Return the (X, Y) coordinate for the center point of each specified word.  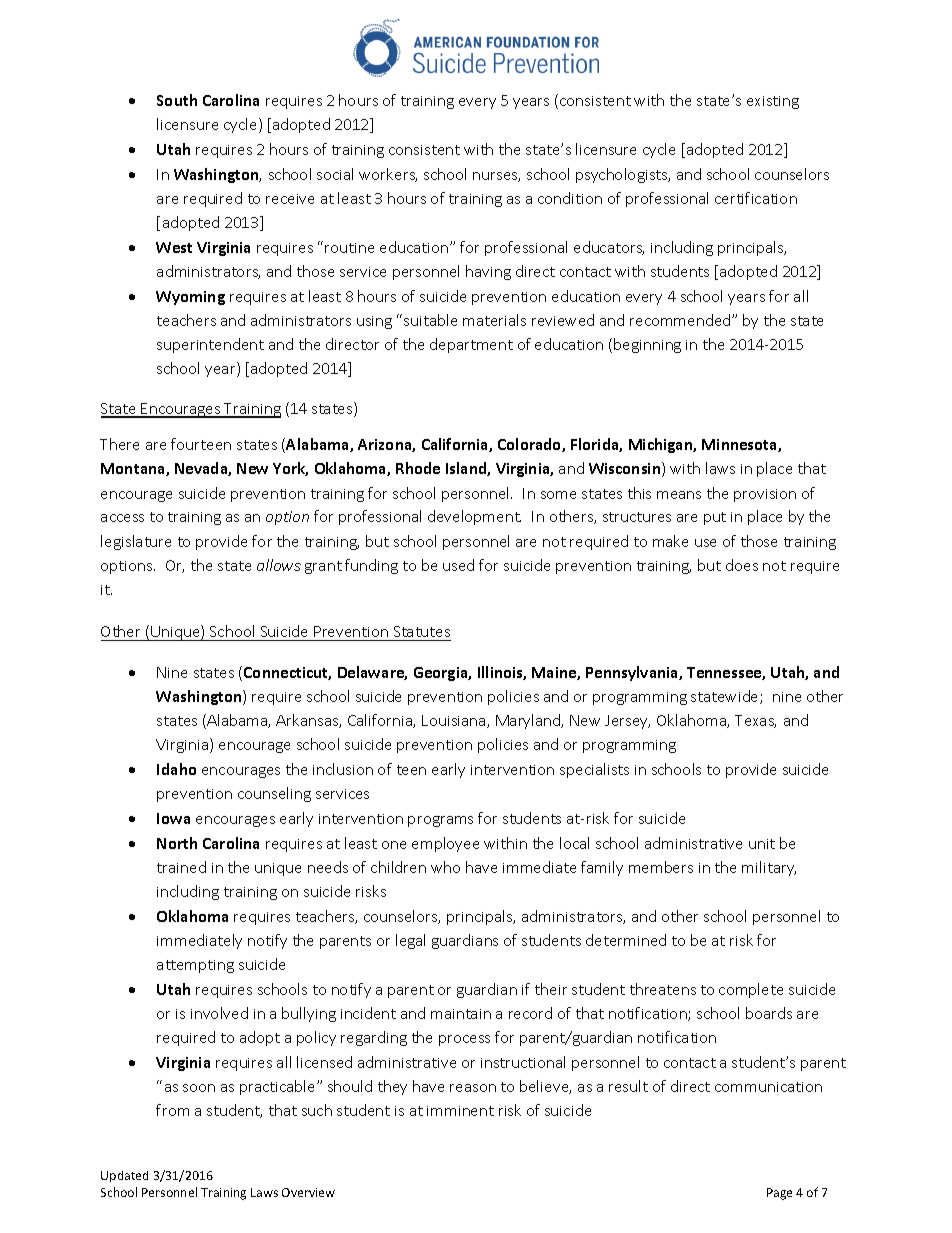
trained (181, 867)
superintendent (210, 345)
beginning (647, 345)
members (661, 867)
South (177, 100)
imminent (460, 1111)
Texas (755, 721)
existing (773, 102)
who (445, 867)
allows (279, 565)
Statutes (421, 633)
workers (388, 175)
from (172, 1110)
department (471, 345)
